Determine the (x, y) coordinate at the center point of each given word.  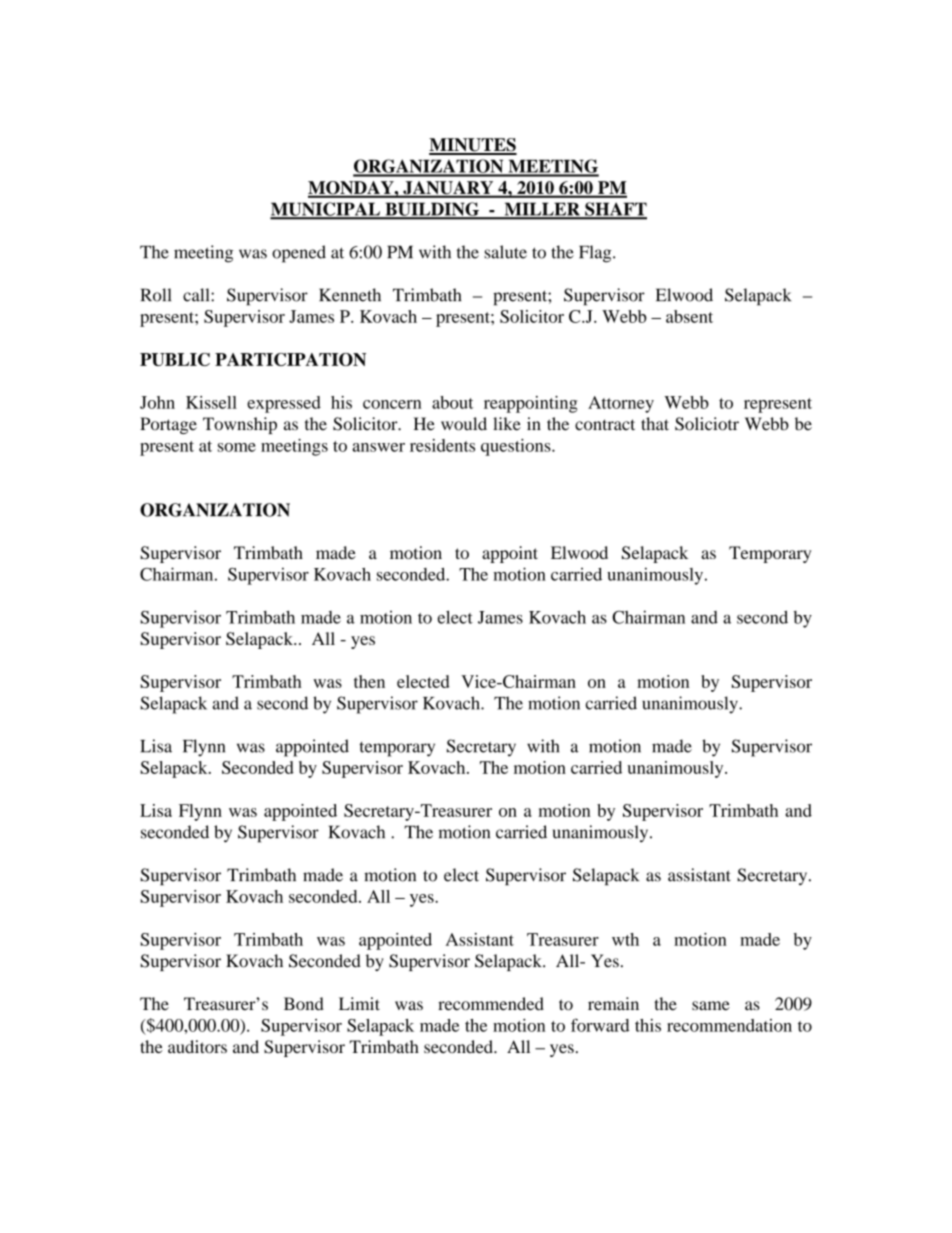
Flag (596, 254)
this (648, 1025)
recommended (491, 1004)
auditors (197, 1046)
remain (613, 1004)
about (452, 402)
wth (625, 939)
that (655, 424)
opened (299, 254)
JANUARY (448, 189)
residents (442, 445)
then (369, 681)
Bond (304, 1004)
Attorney (621, 404)
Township (240, 425)
